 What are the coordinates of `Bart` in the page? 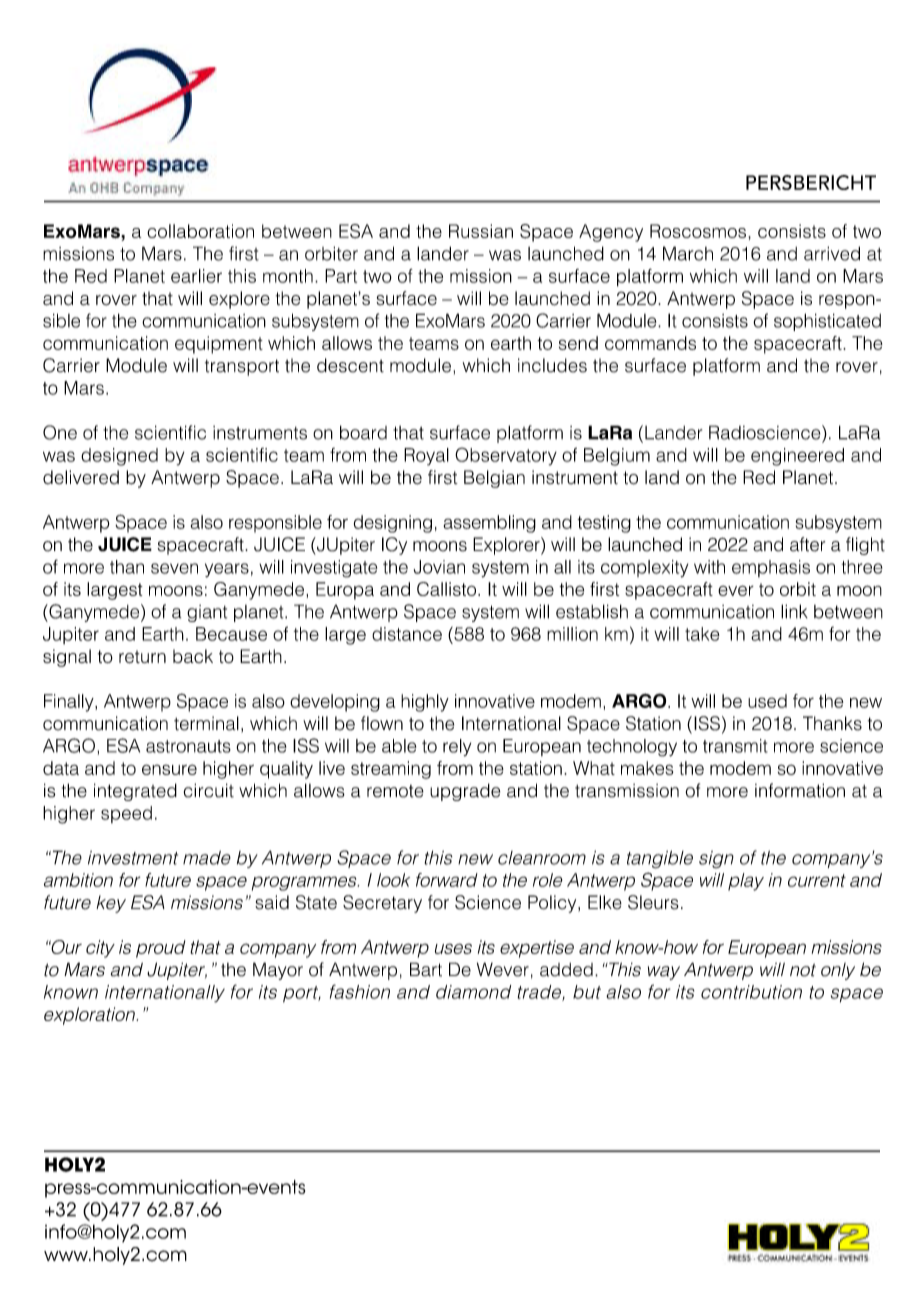 It's located at (426, 969).
